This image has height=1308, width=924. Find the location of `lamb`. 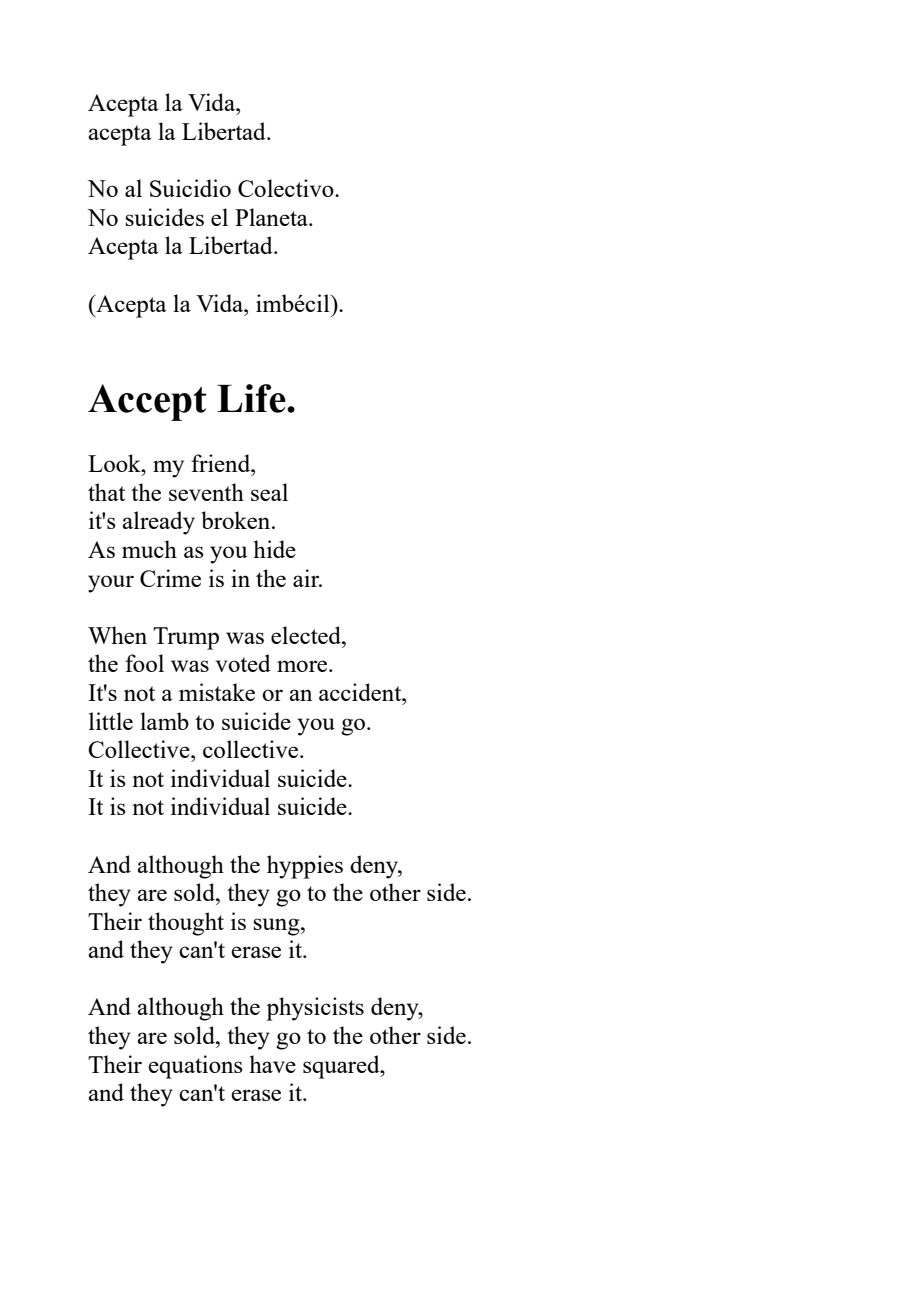

lamb is located at coordinates (164, 721).
